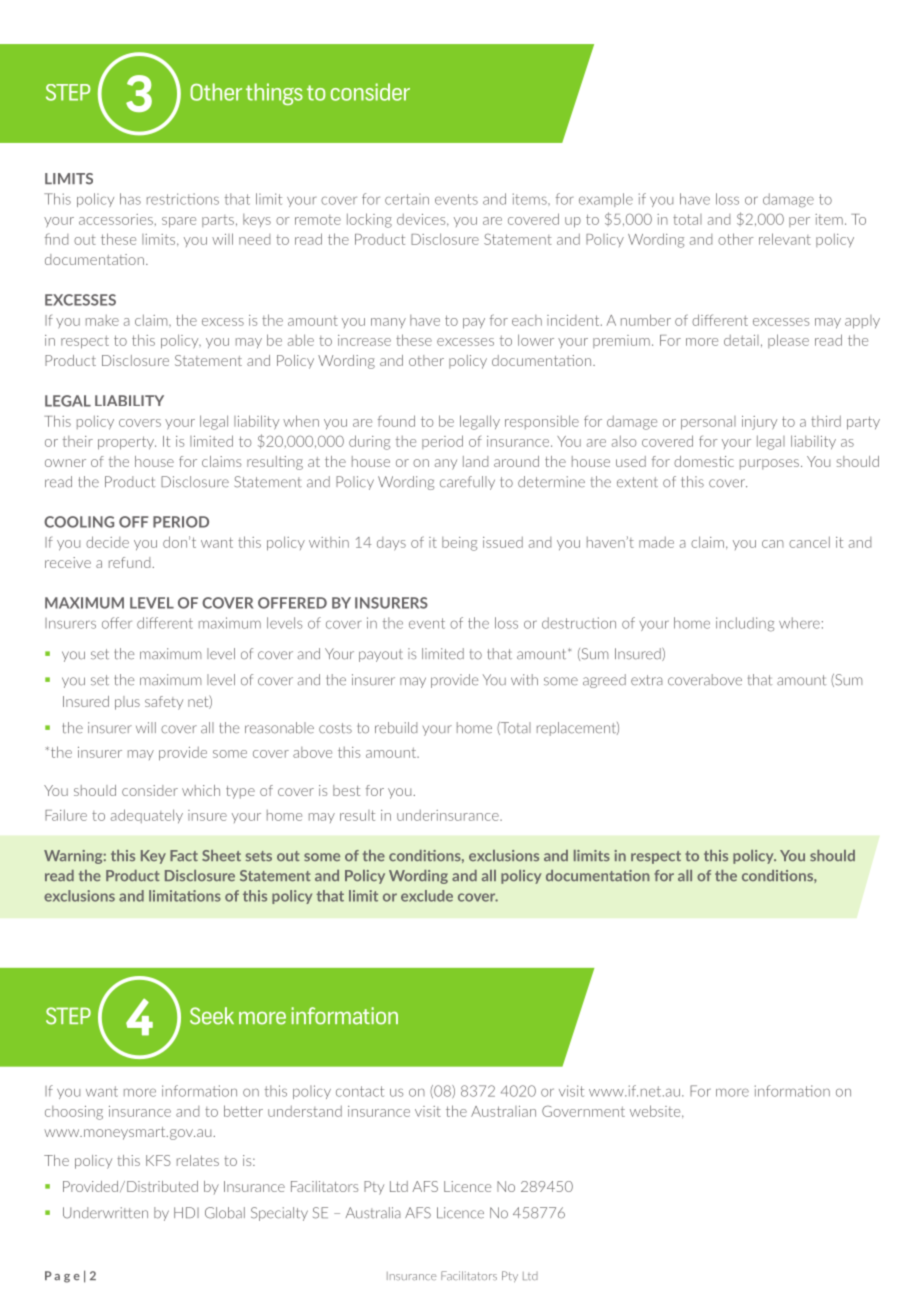 Image resolution: width=924 pixels, height=1308 pixels. What do you see at coordinates (427, 896) in the screenshot?
I see `exclude` at bounding box center [427, 896].
